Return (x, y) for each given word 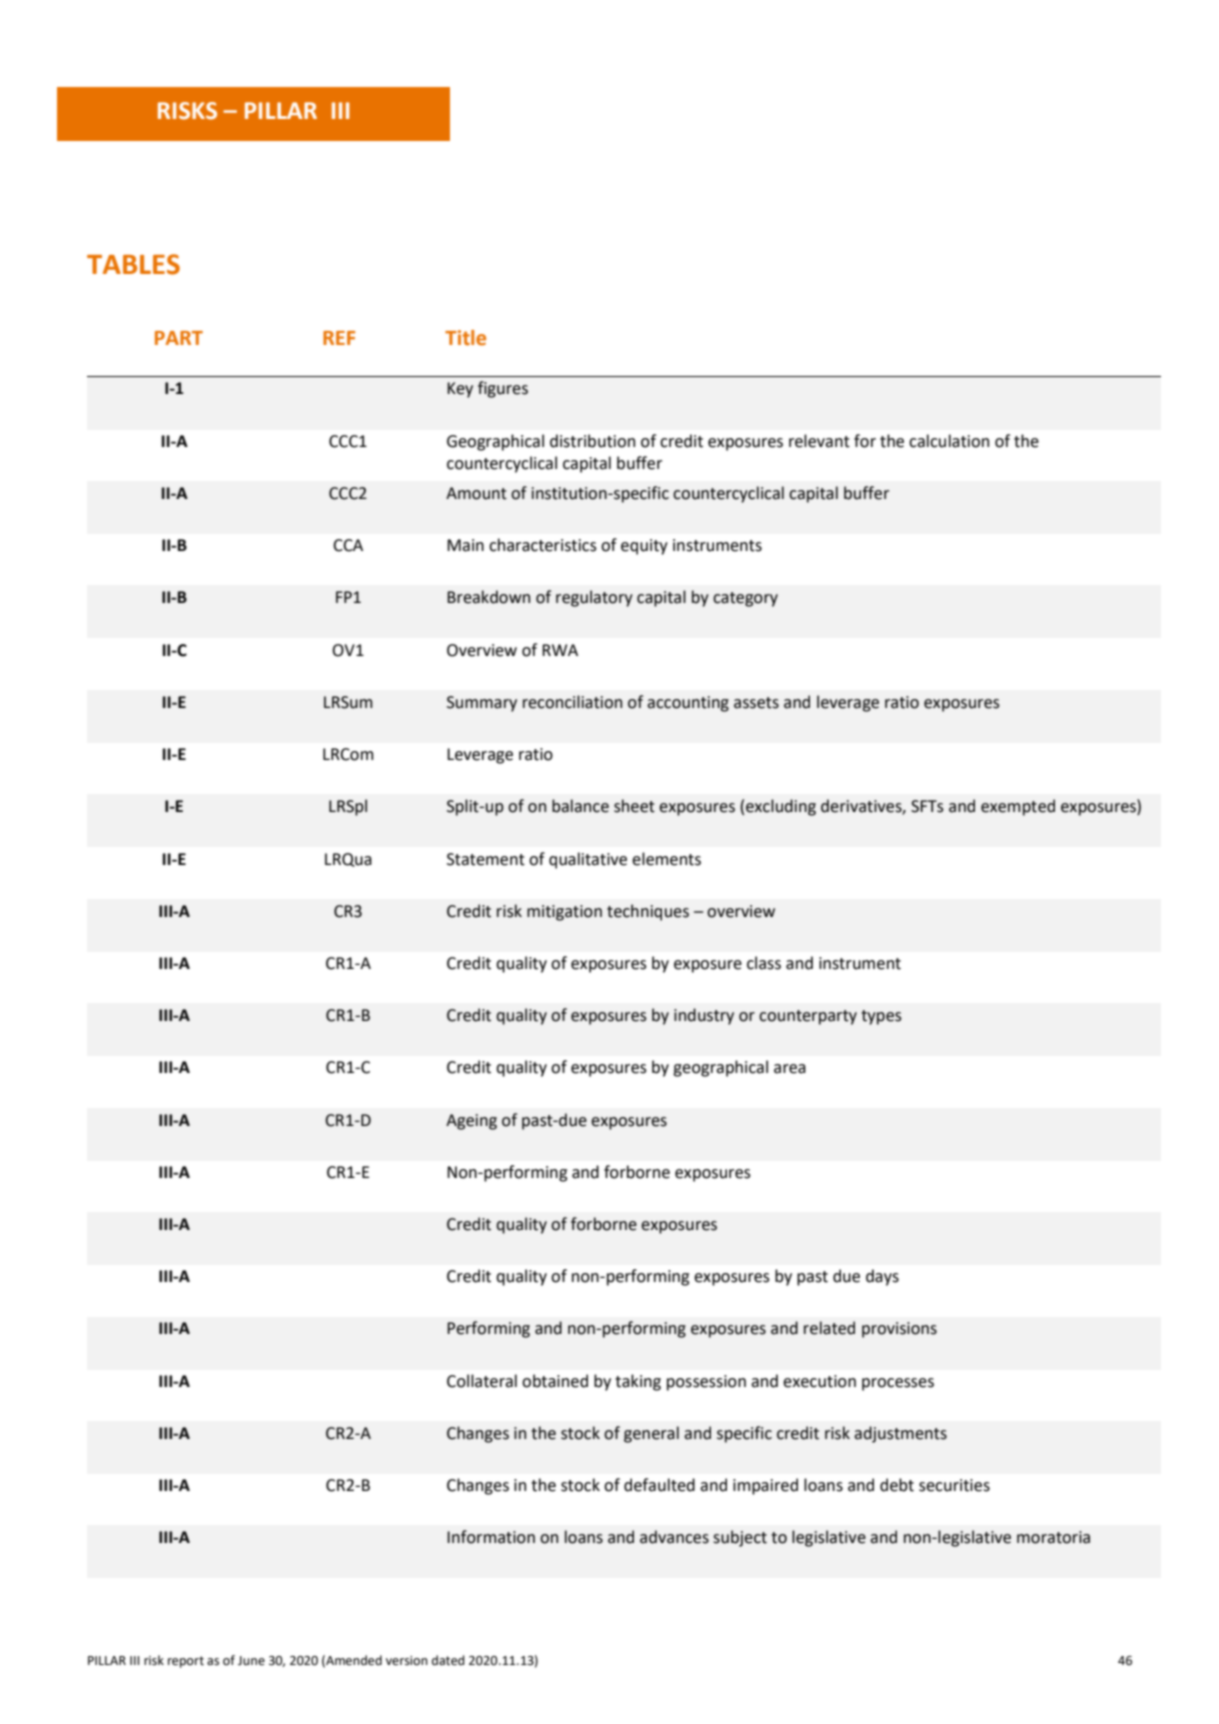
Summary (482, 704)
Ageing (471, 1122)
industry (704, 1016)
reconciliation (572, 702)
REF (339, 338)
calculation (949, 441)
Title (465, 338)
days (882, 1277)
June (251, 1661)
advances (674, 1537)
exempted (1018, 807)
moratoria (1053, 1537)
